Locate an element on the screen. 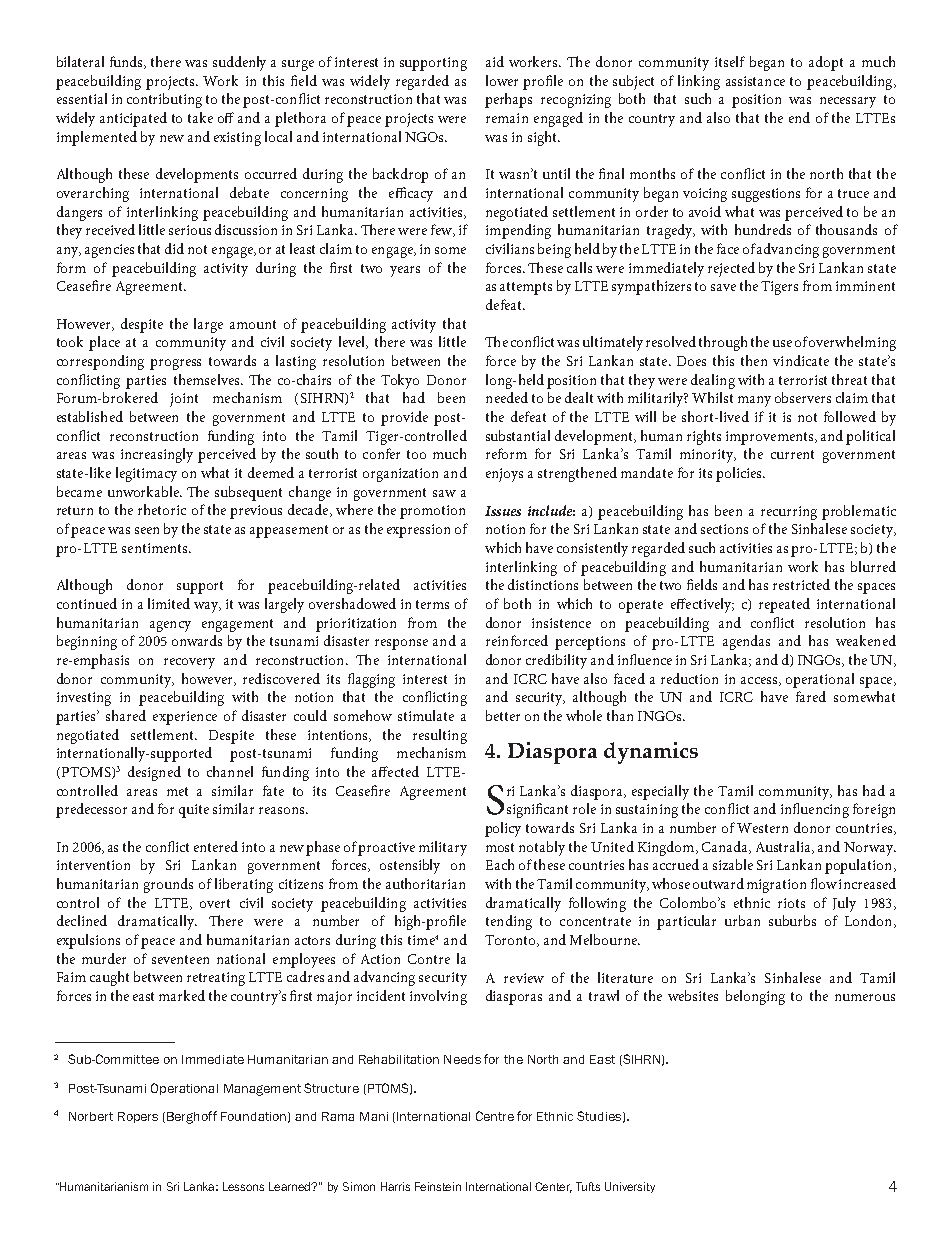 This screenshot has height=1233, width=952. assistance is located at coordinates (755, 81).
